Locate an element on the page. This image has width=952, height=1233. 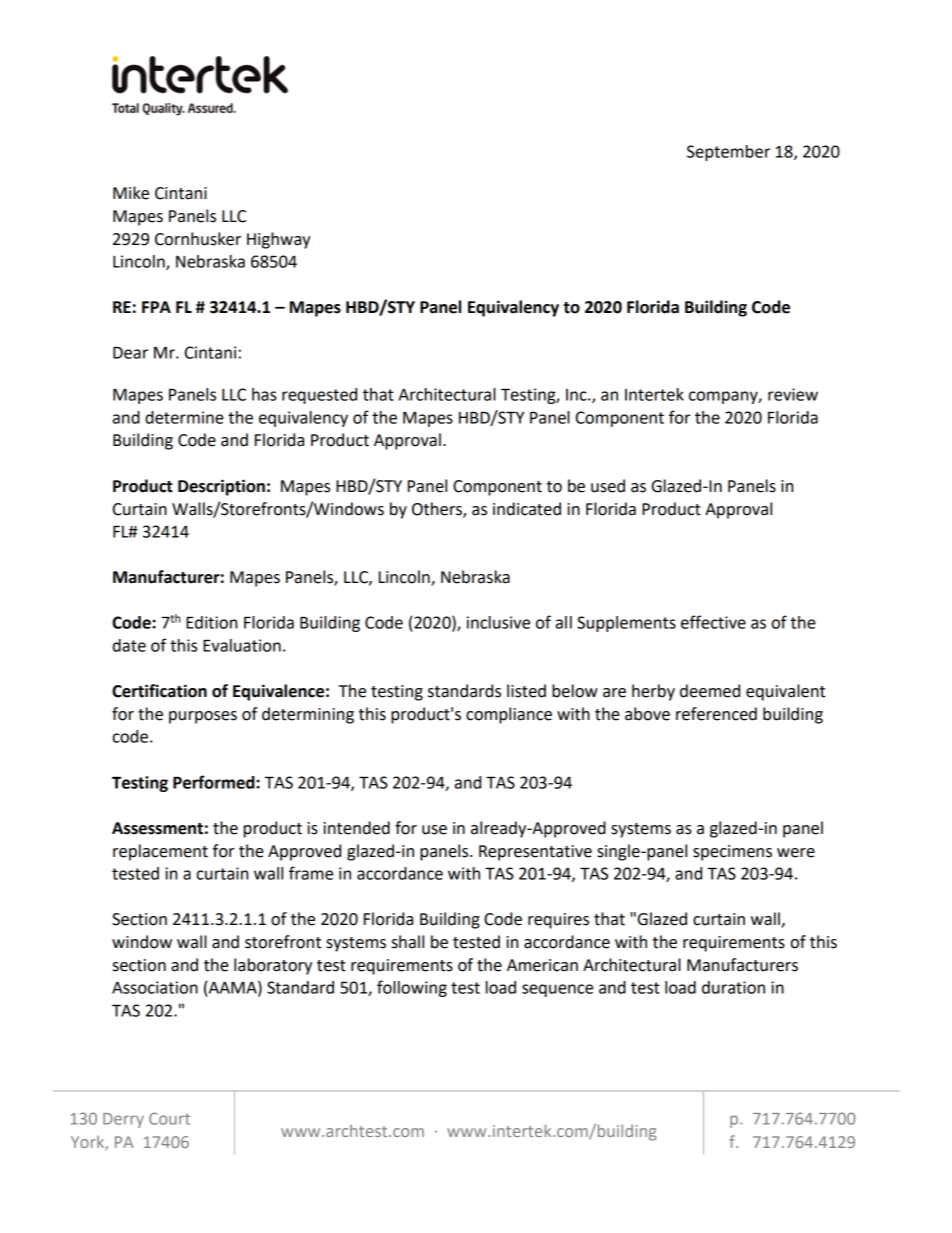
inclusive is located at coordinates (498, 622).
